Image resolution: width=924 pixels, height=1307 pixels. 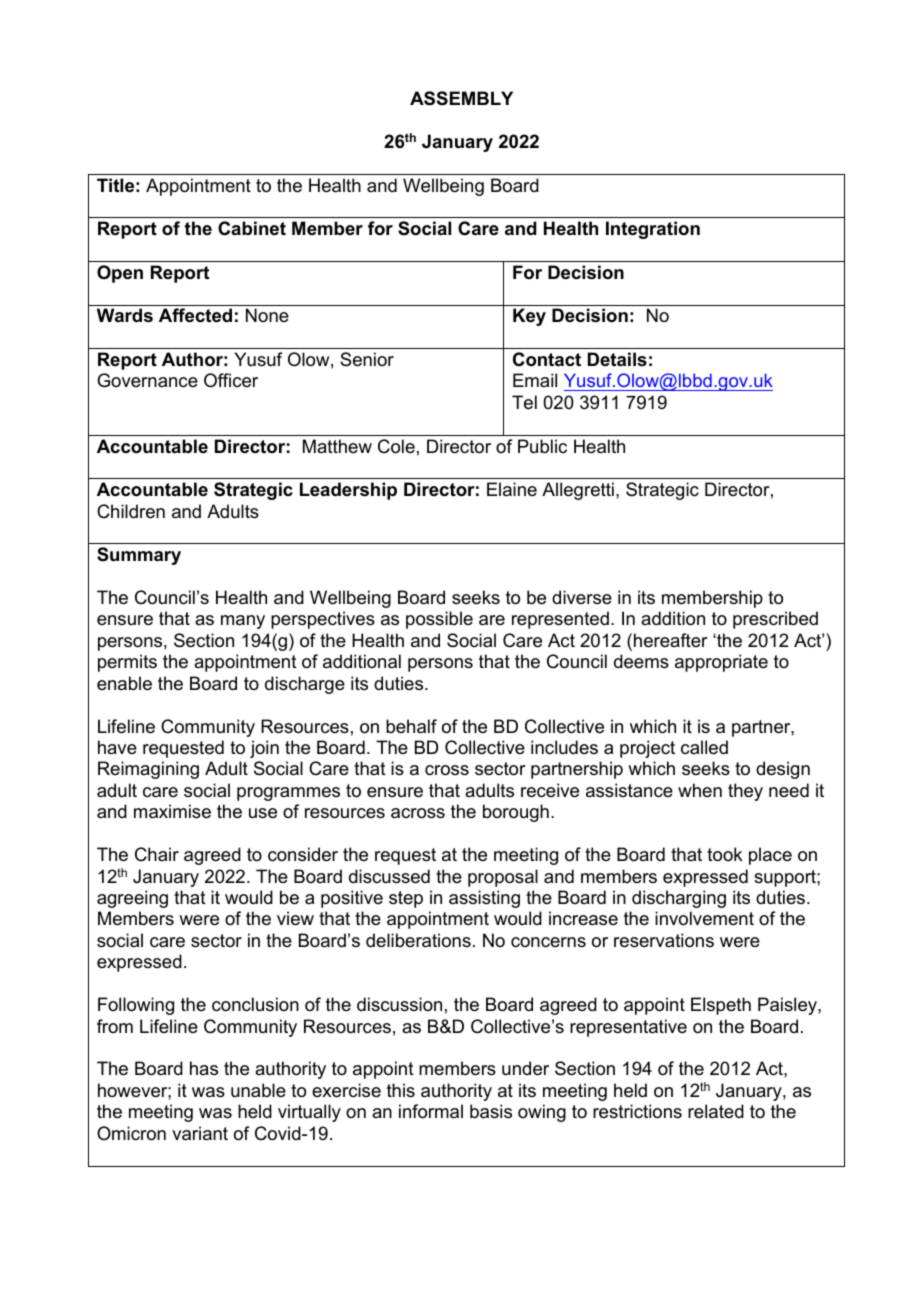 What do you see at coordinates (431, 1111) in the page?
I see `informal` at bounding box center [431, 1111].
